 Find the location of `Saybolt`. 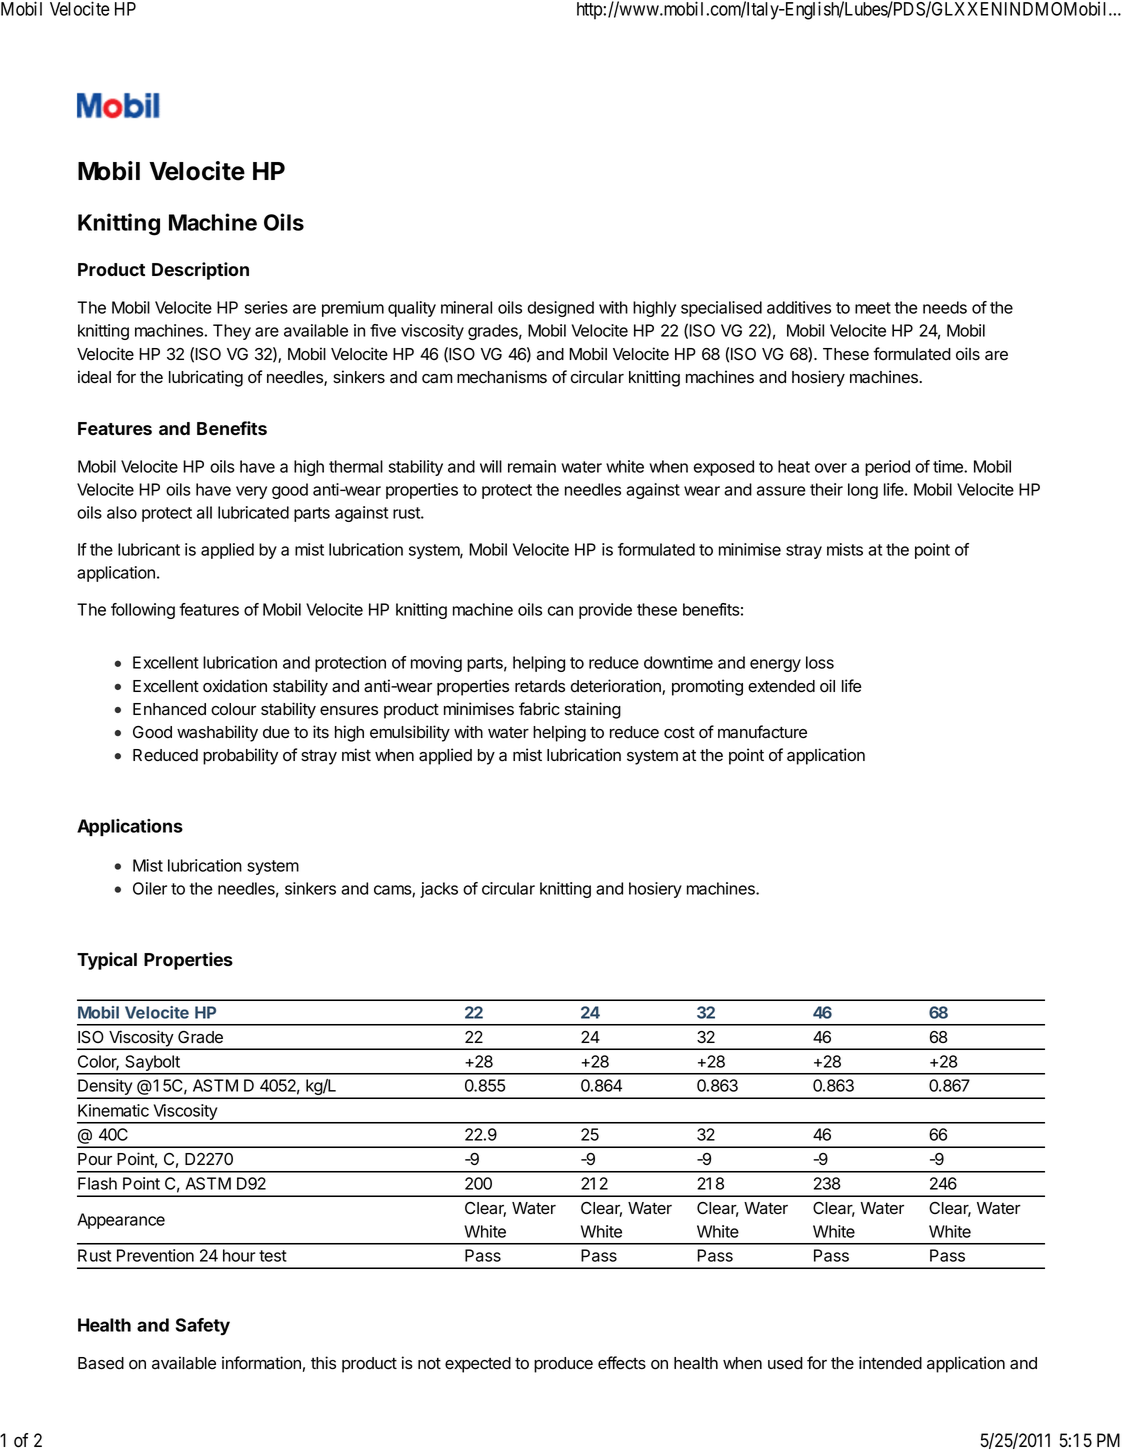

Saybolt is located at coordinates (152, 1064).
